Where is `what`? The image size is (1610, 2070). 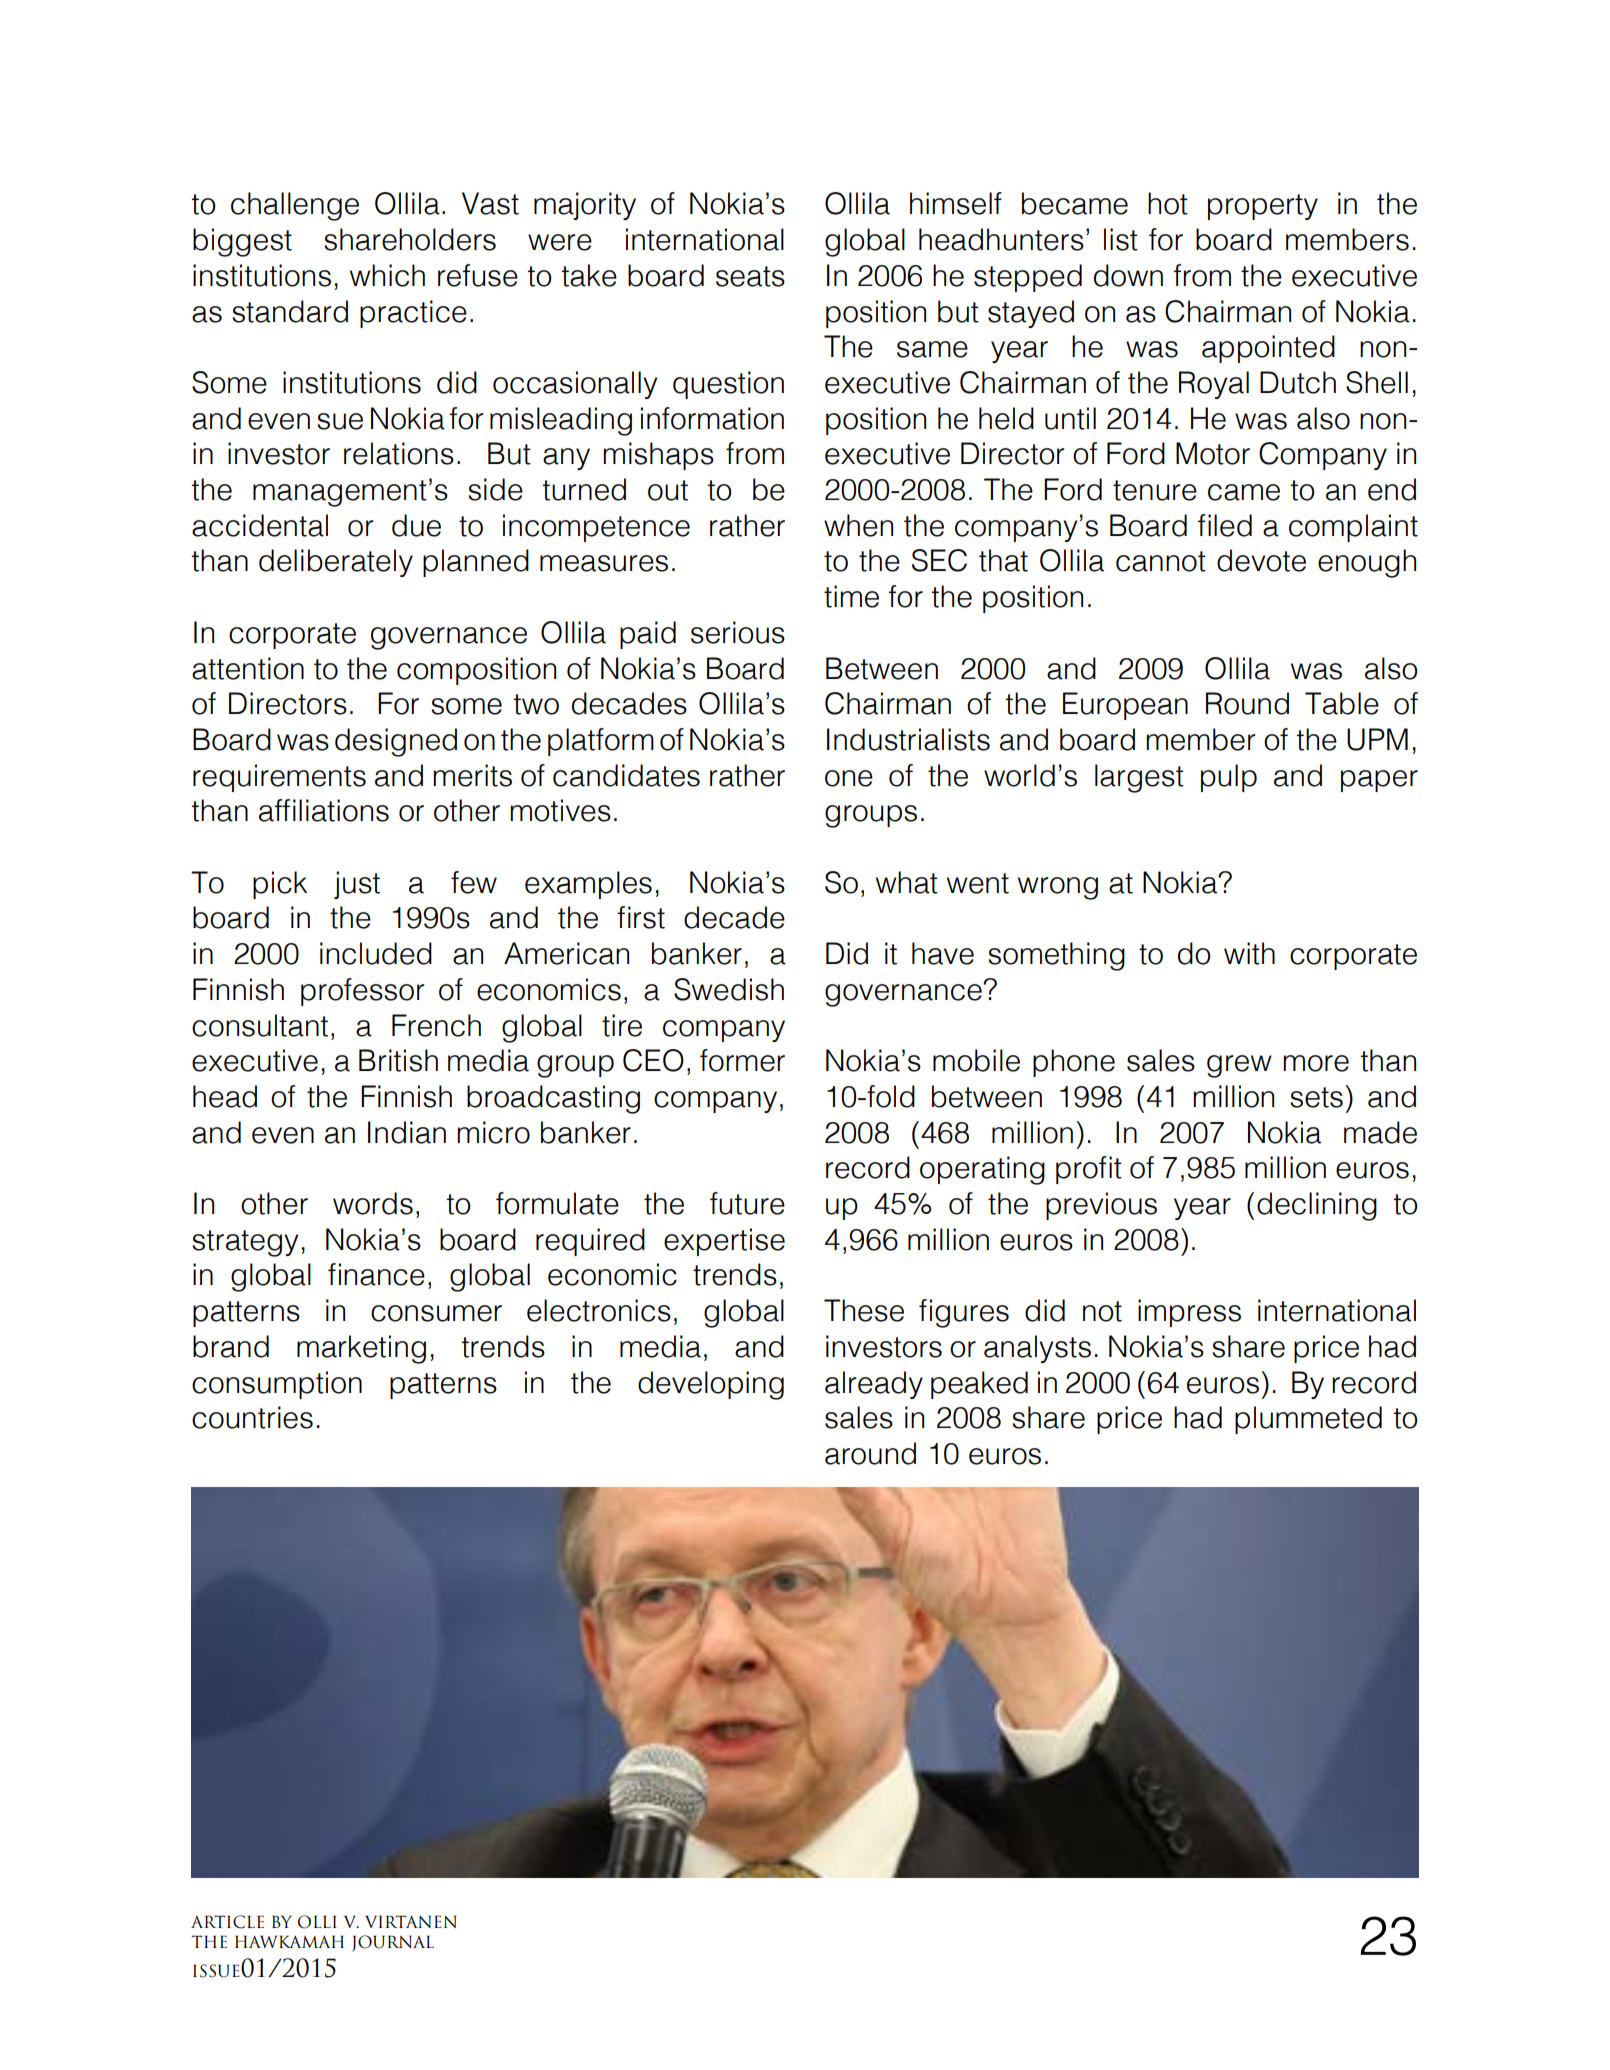 what is located at coordinates (907, 882).
